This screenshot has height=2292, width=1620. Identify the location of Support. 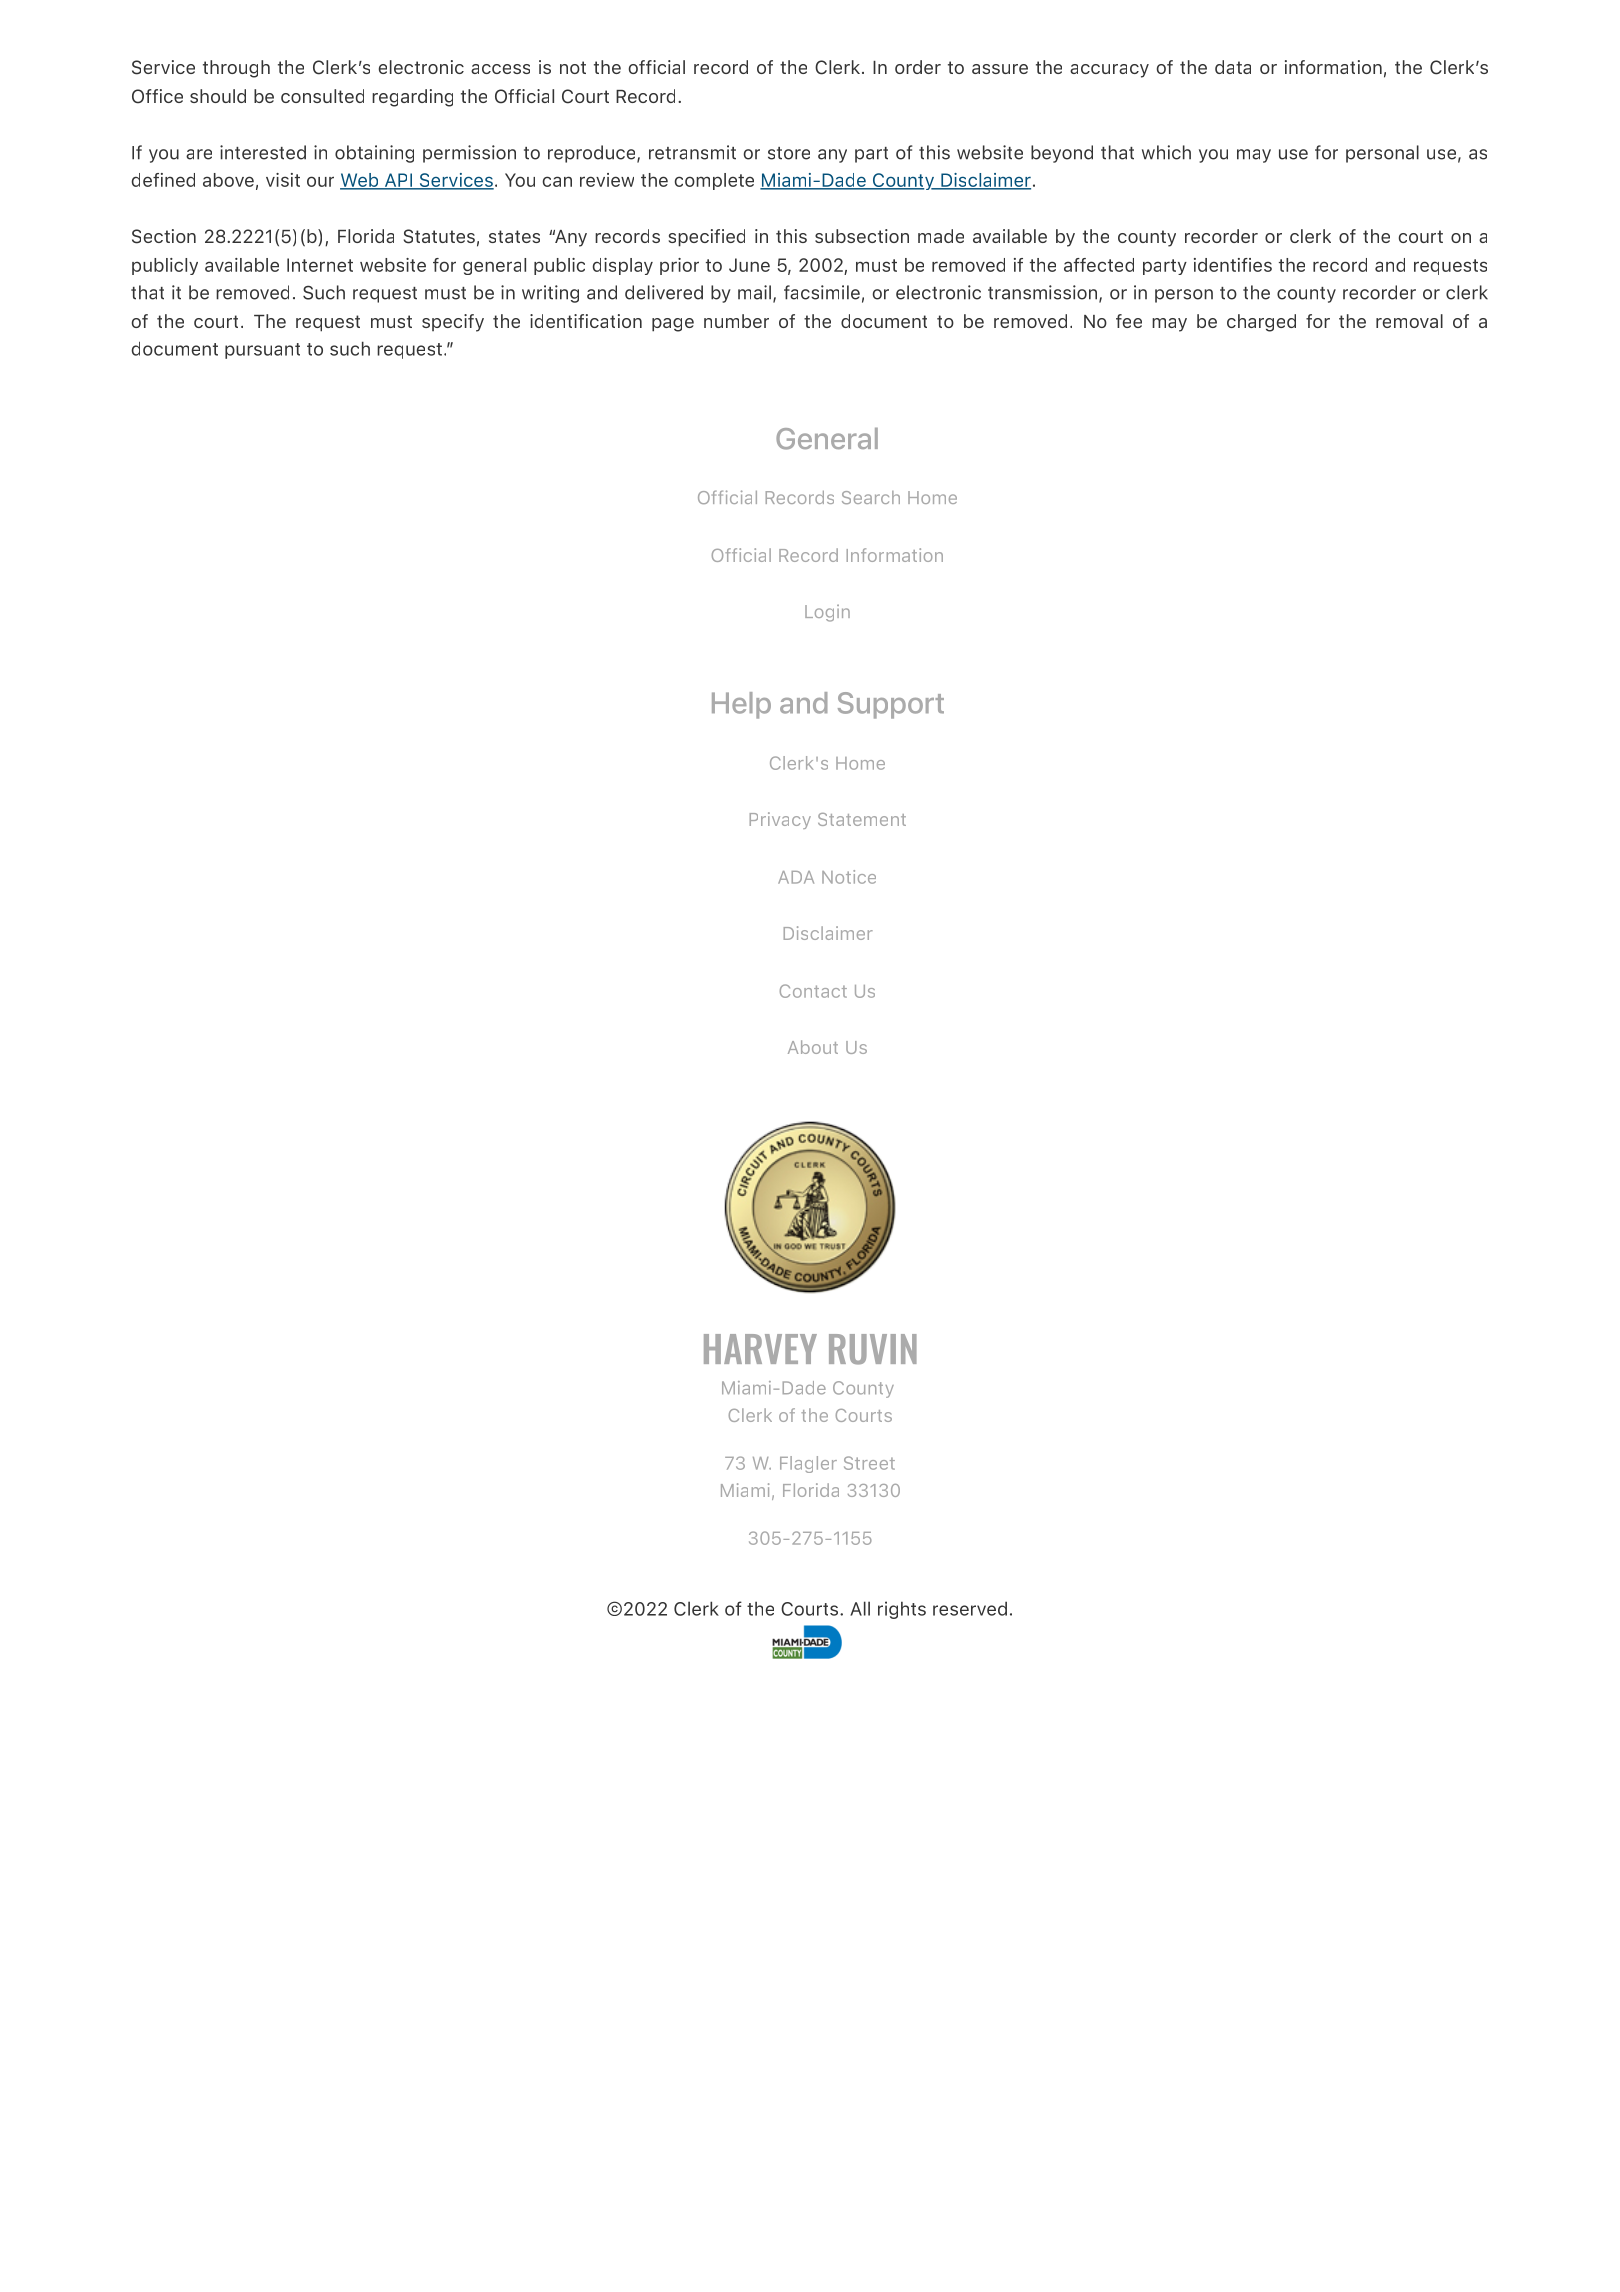
(891, 705).
